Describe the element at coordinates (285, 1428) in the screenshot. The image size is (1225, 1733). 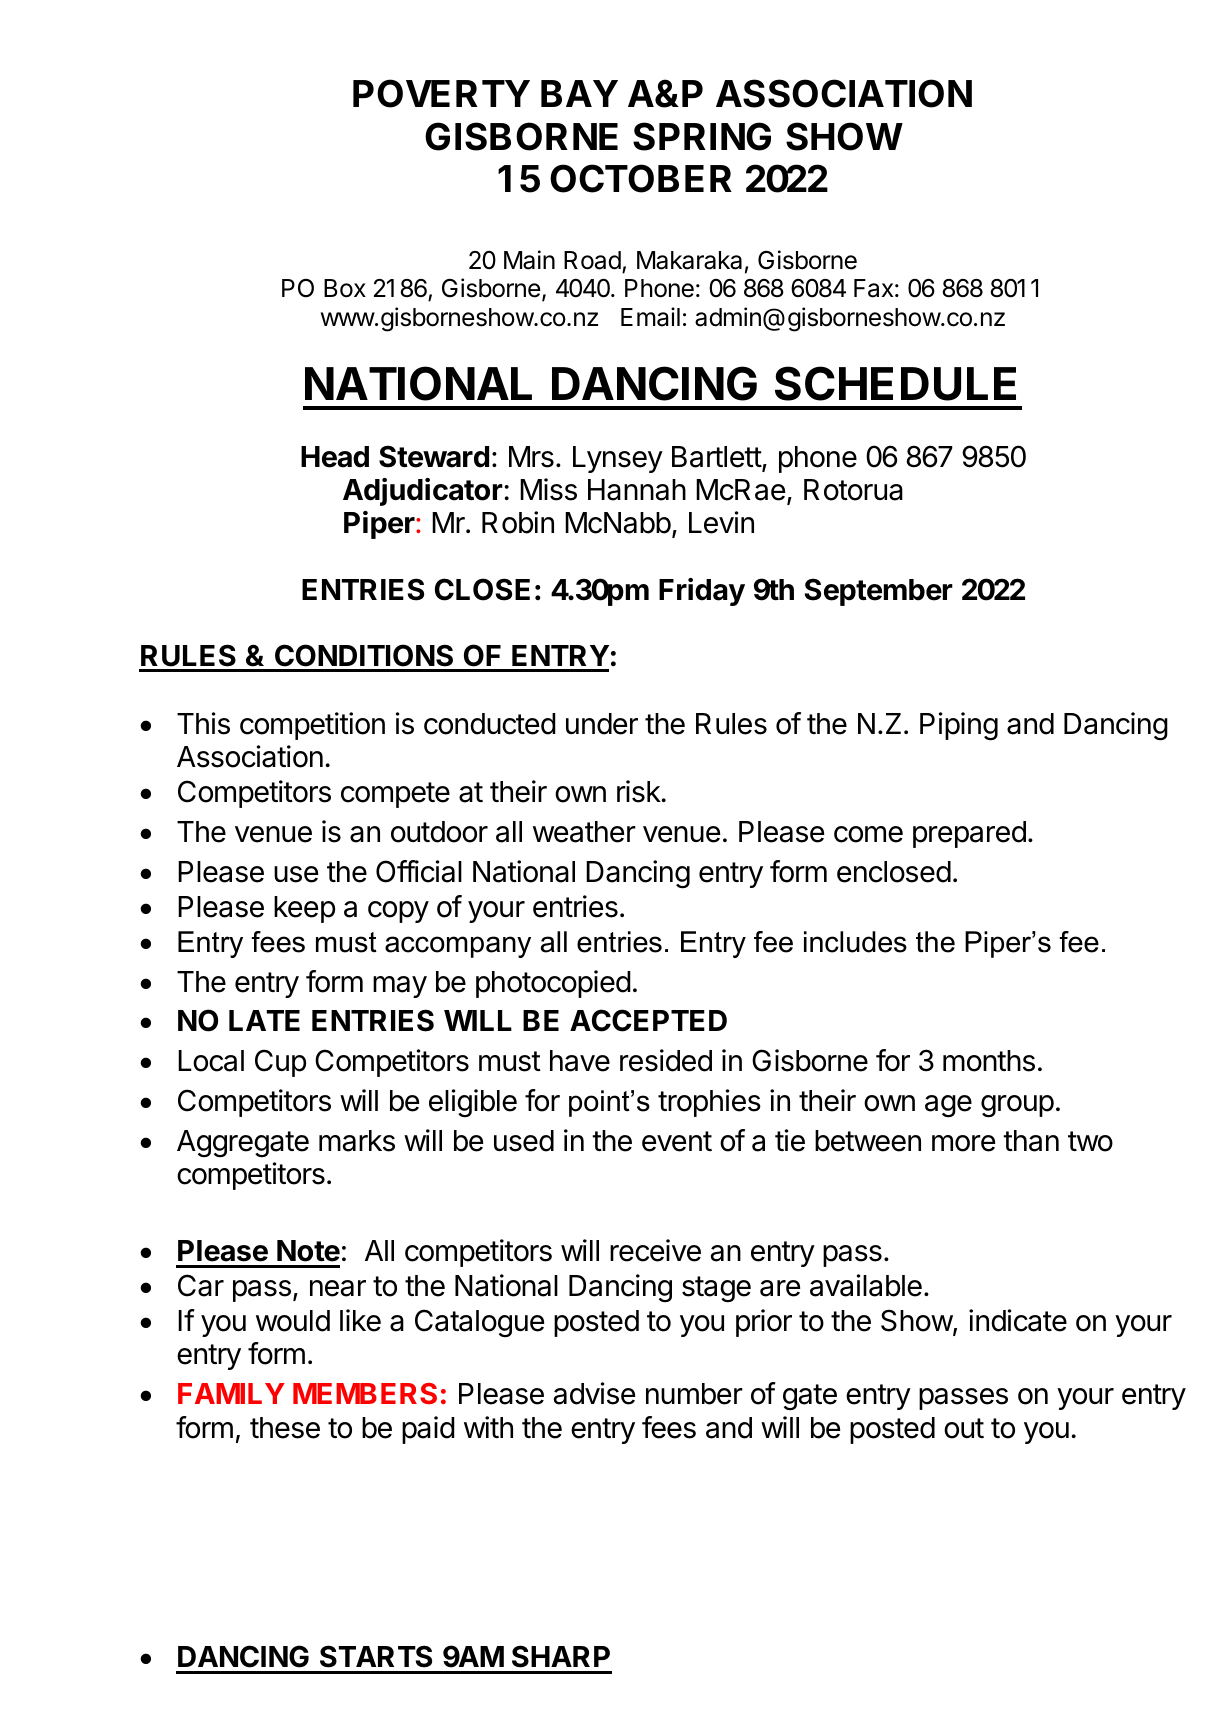
I see `these` at that location.
